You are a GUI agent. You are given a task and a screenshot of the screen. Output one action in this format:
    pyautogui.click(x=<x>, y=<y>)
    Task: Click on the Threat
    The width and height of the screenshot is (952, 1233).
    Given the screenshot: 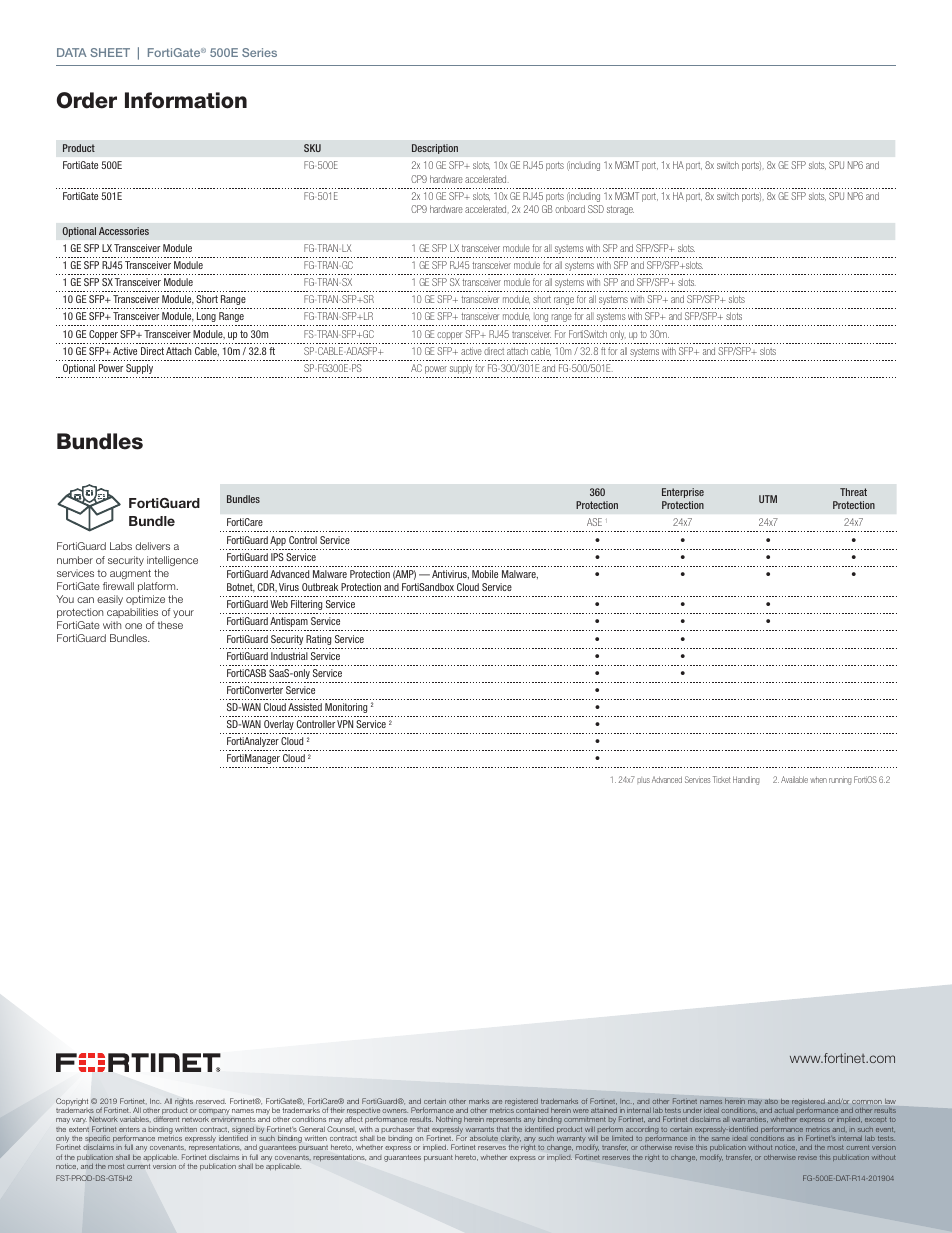 What is the action you would take?
    pyautogui.click(x=853, y=492)
